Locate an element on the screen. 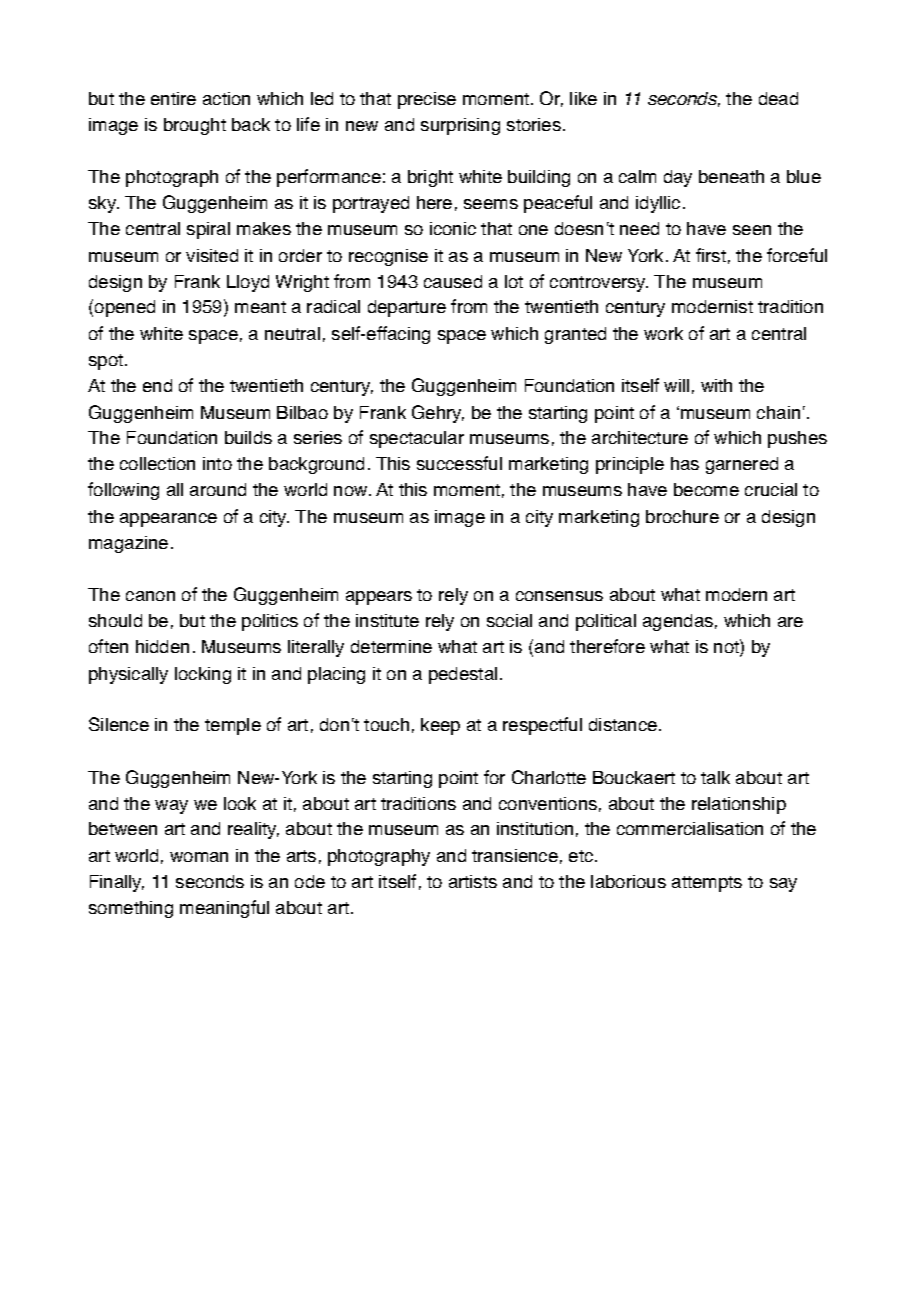  attempts is located at coordinates (707, 884).
